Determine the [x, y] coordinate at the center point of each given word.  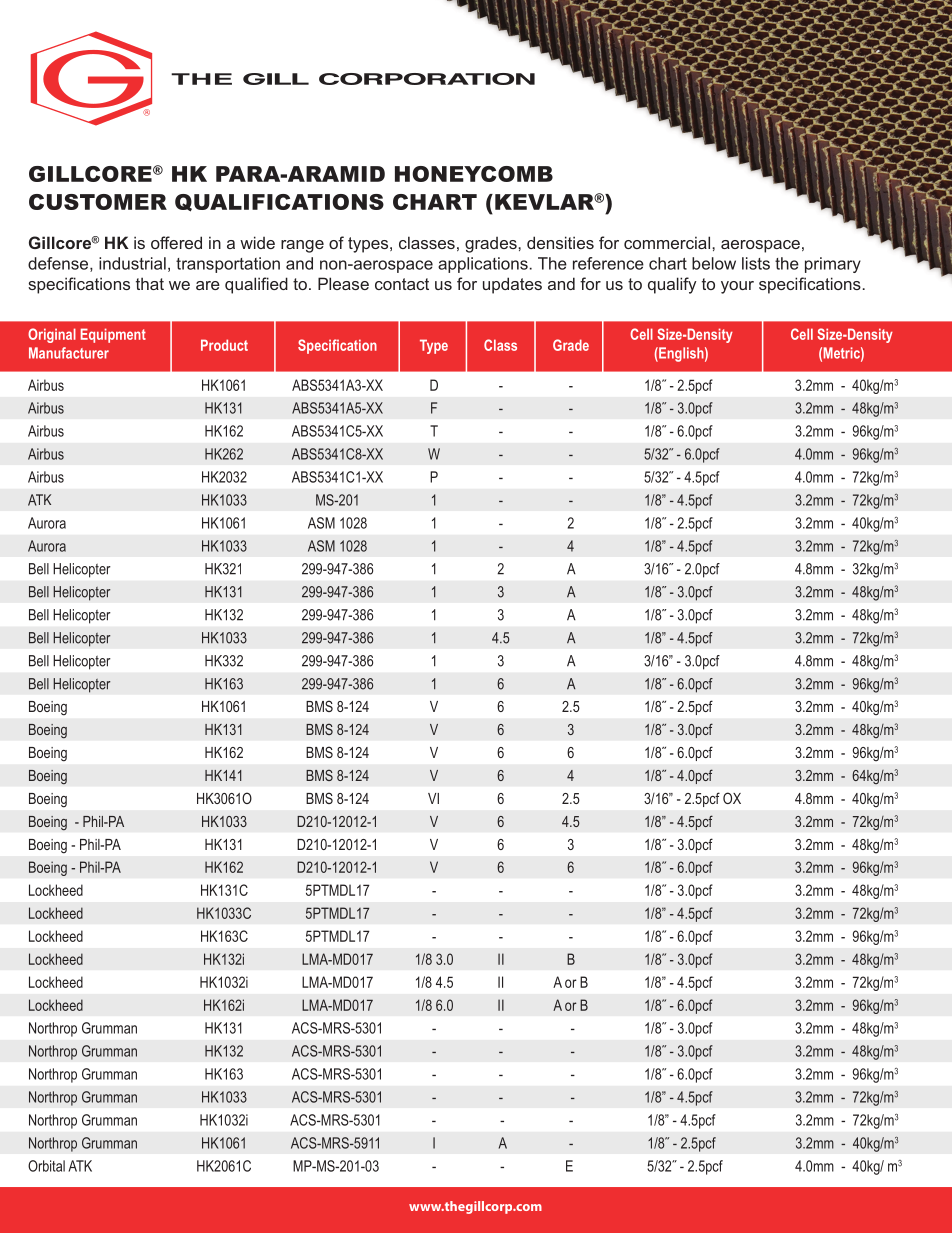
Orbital [46, 1166]
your [737, 287]
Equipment [113, 335]
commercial [667, 242]
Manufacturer [69, 353]
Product [224, 345]
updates [512, 285]
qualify [672, 285]
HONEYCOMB [474, 174]
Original [52, 335]
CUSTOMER [98, 202]
